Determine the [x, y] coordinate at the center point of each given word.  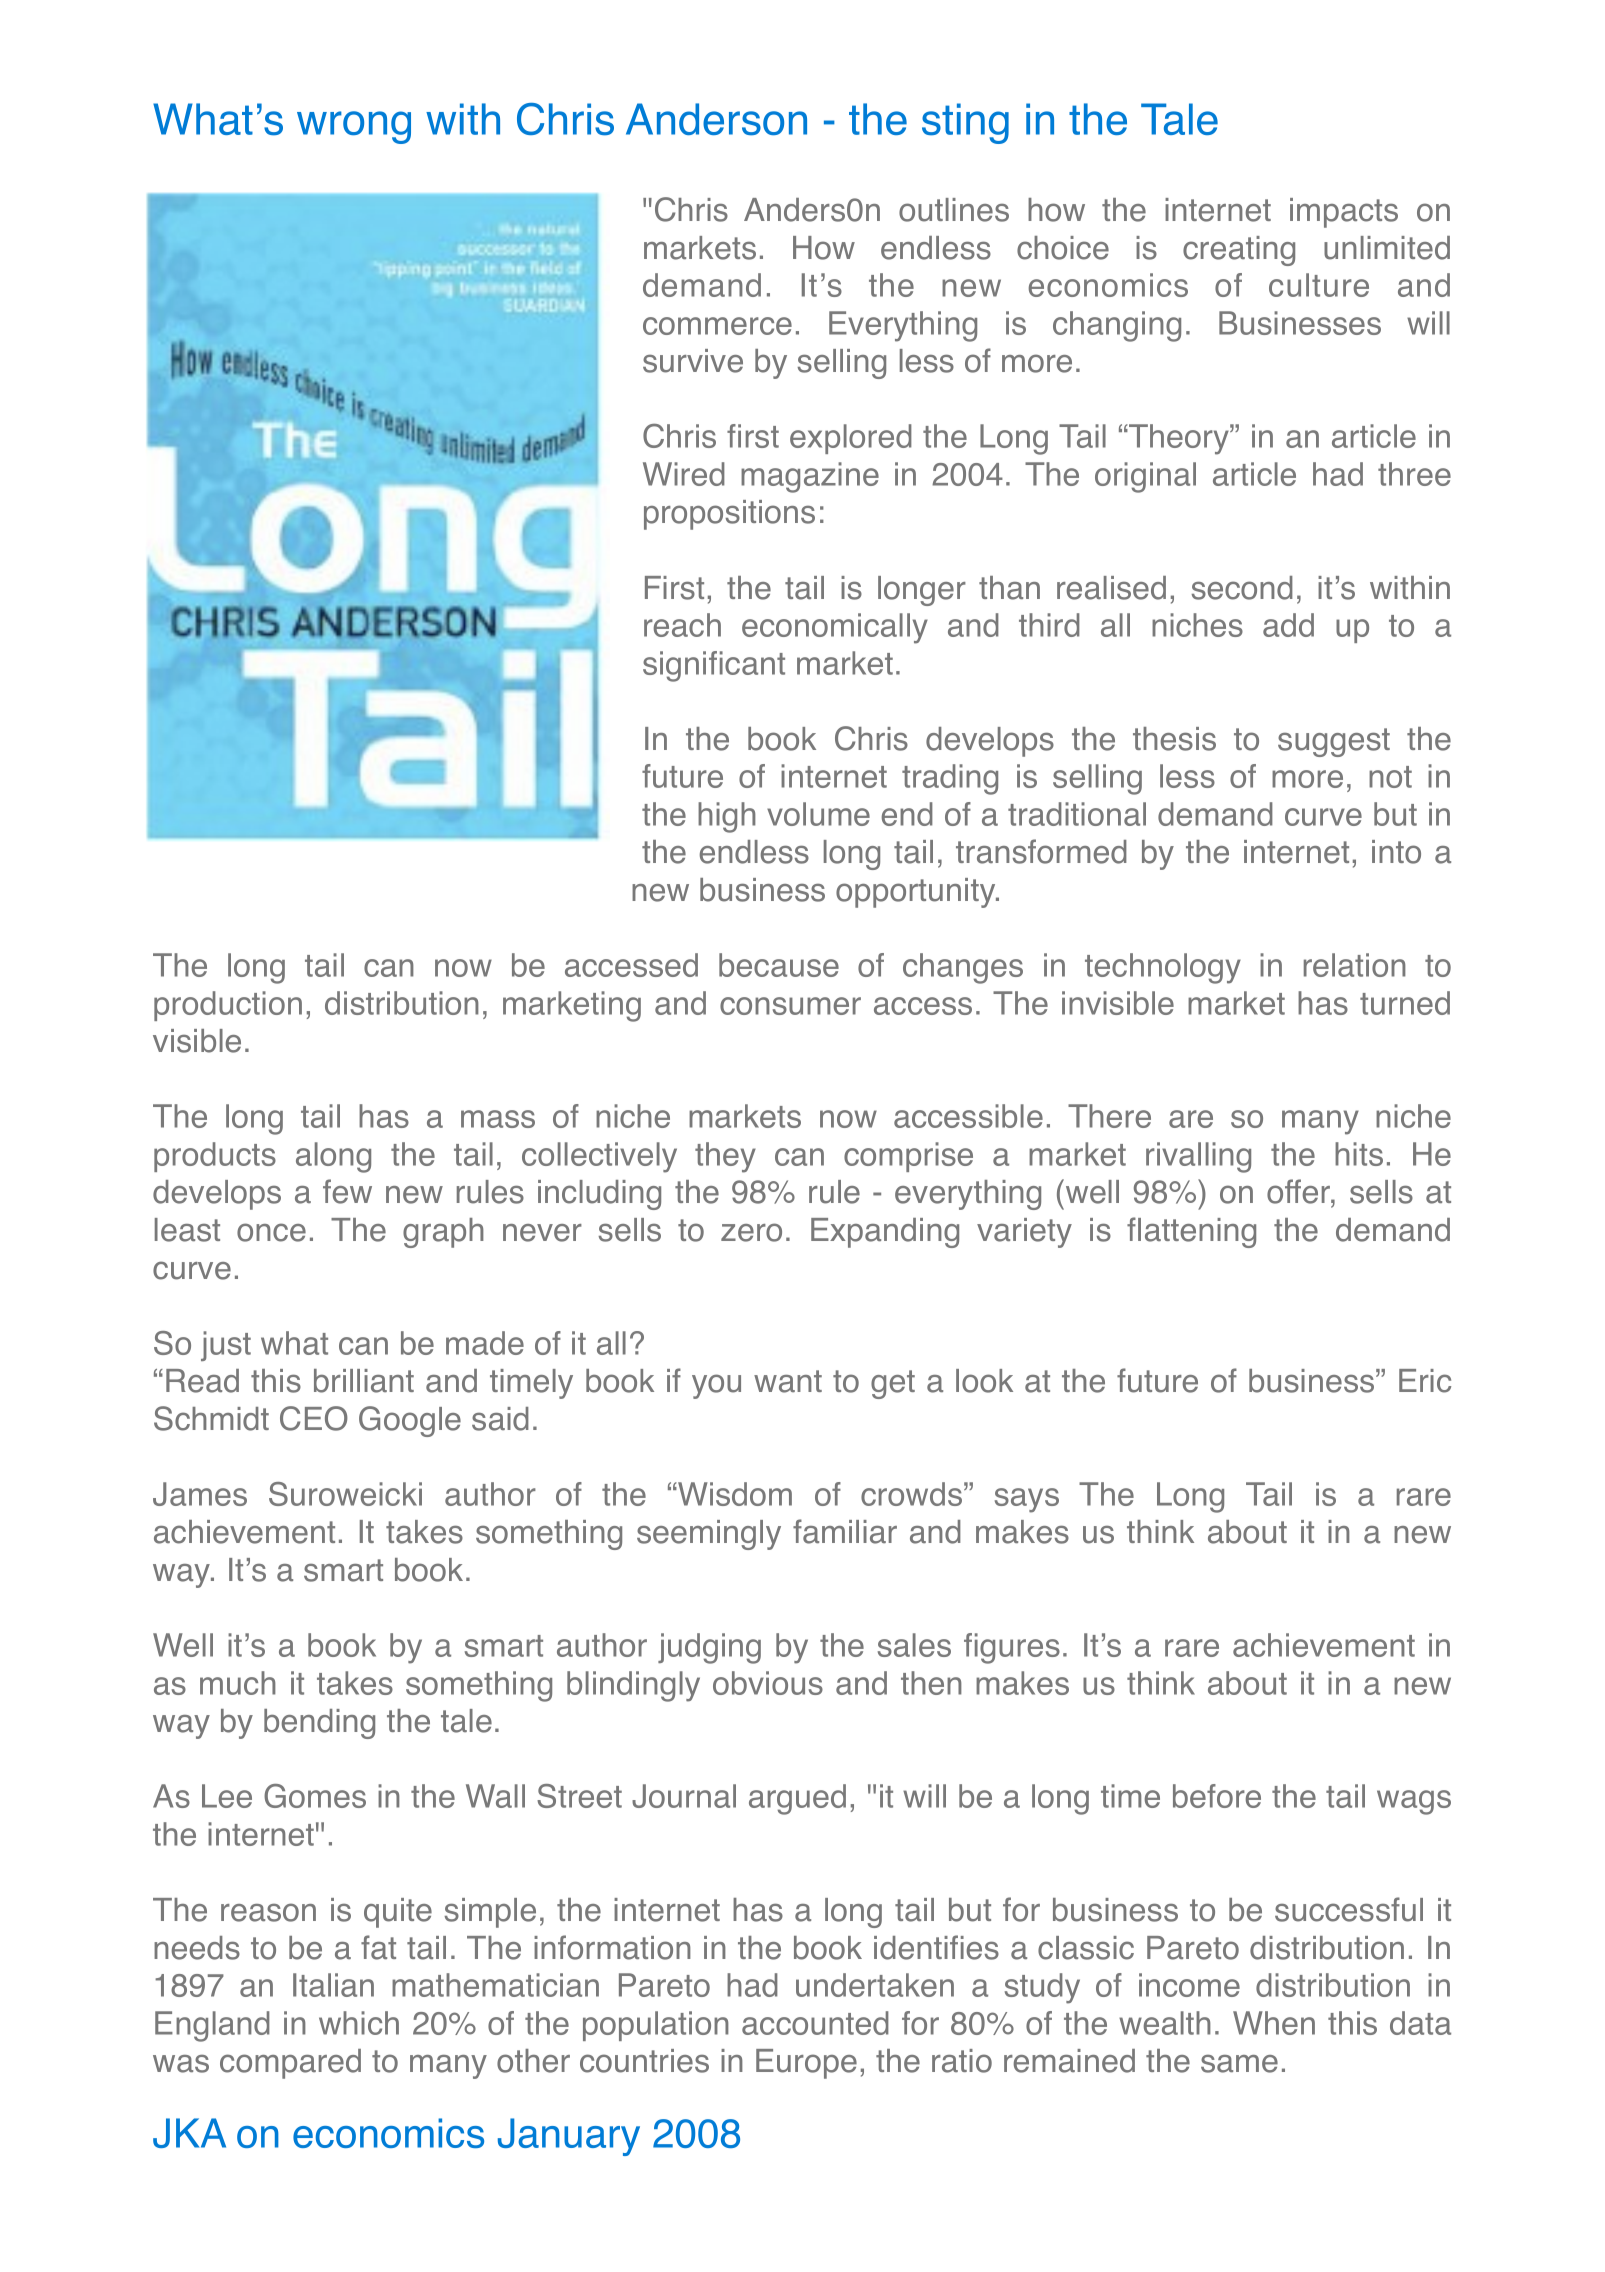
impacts [1344, 213]
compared [290, 2064]
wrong [354, 127]
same [1239, 2064]
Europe [806, 2064]
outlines [954, 210]
